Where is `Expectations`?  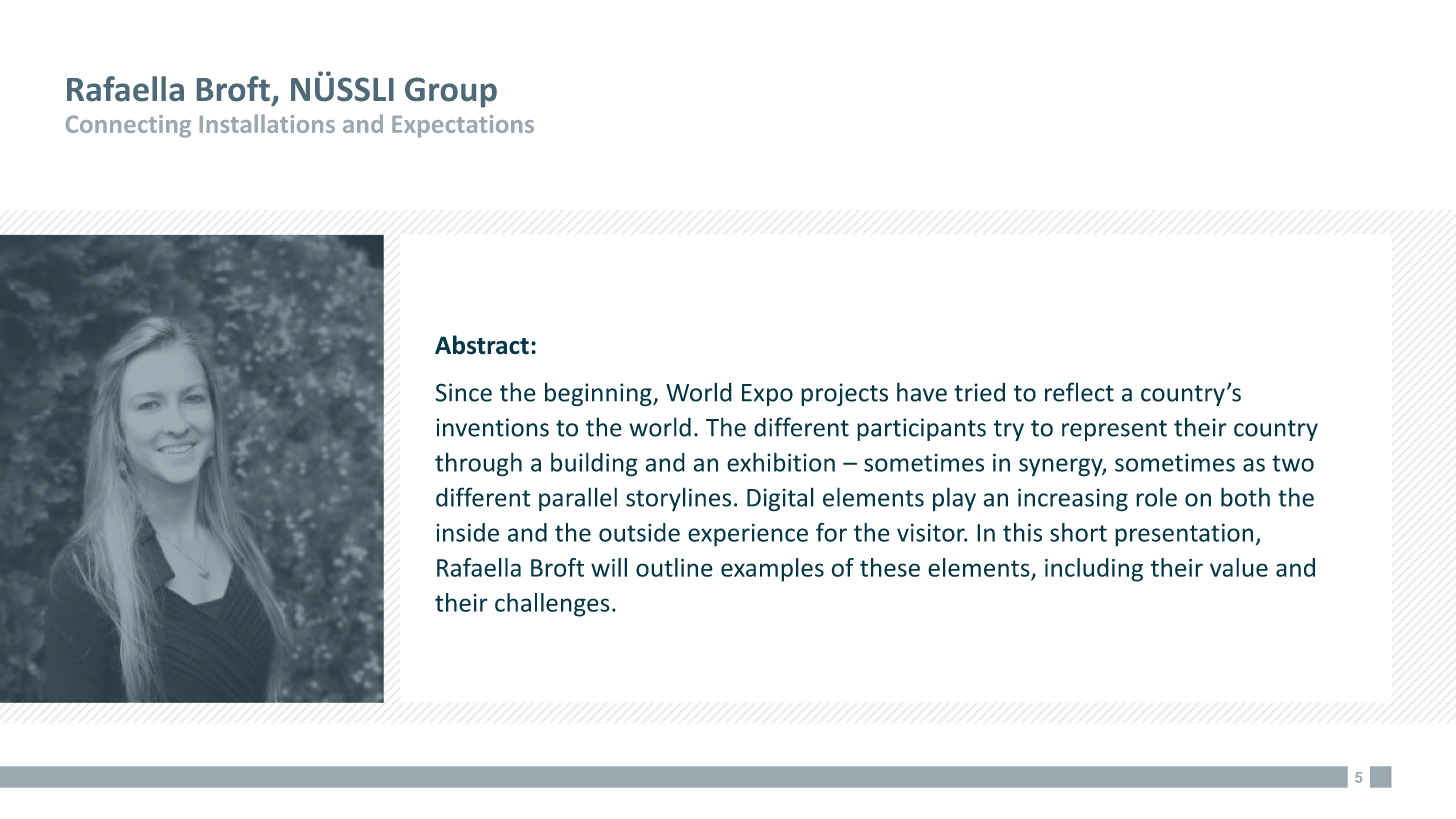
Expectations is located at coordinates (463, 126).
